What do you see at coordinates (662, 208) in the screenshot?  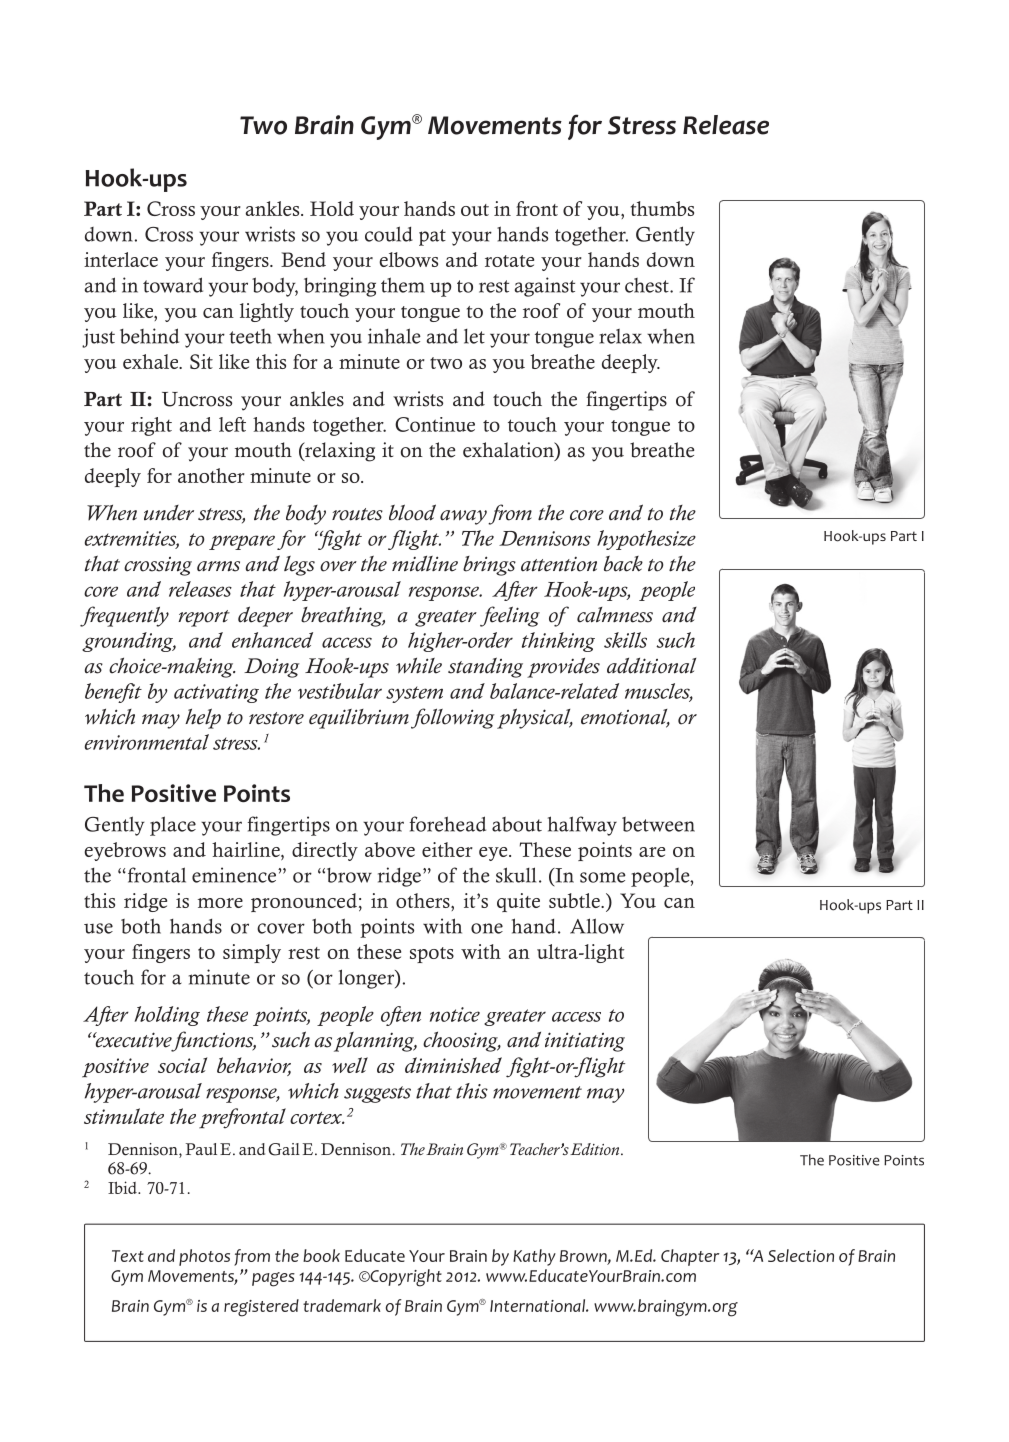 I see `thumbs` at bounding box center [662, 208].
